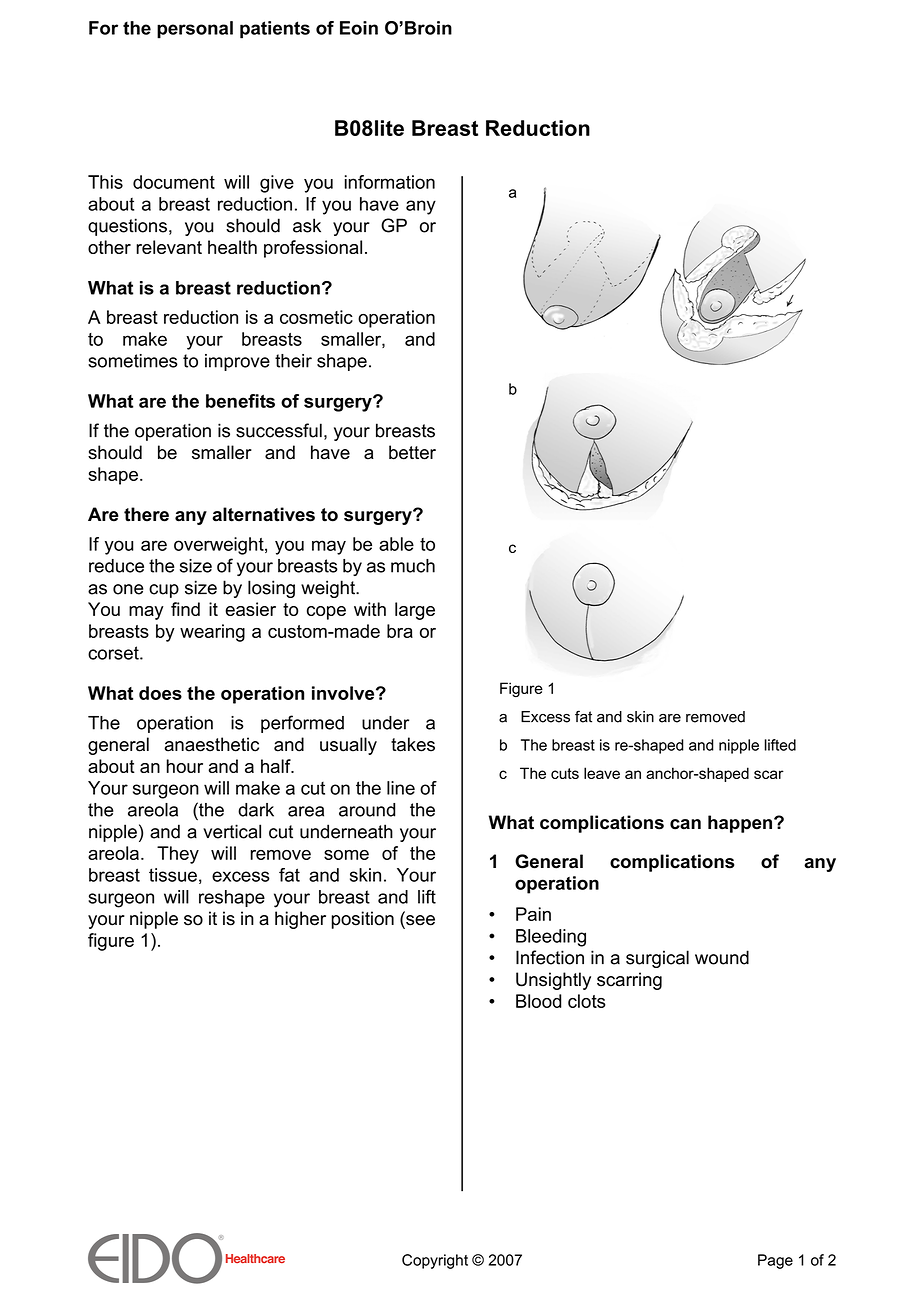  I want to click on Copyright, so click(435, 1261).
